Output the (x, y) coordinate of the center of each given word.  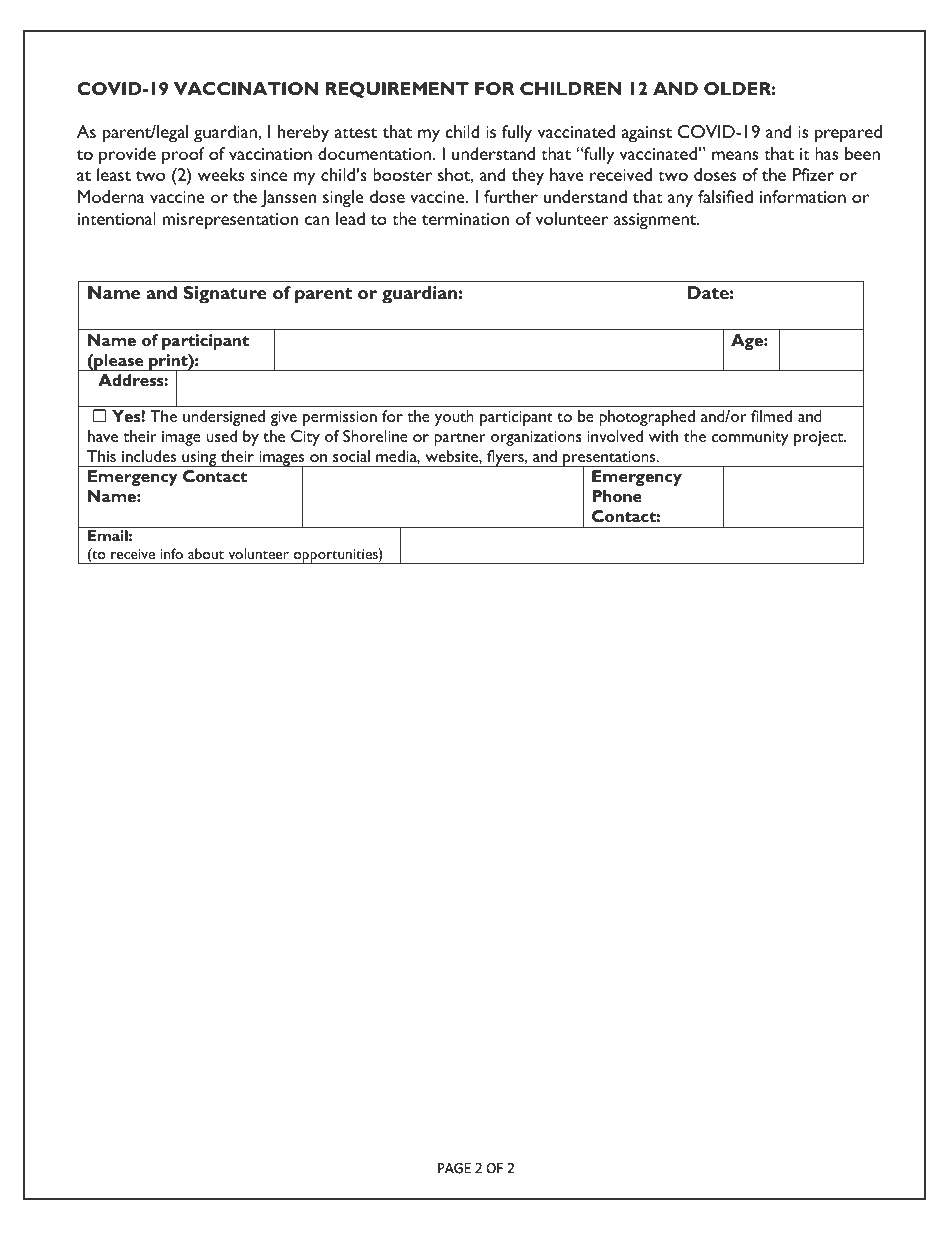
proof (183, 156)
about (206, 553)
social (351, 456)
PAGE (454, 1168)
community (750, 438)
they (528, 177)
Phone (617, 496)
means (735, 155)
